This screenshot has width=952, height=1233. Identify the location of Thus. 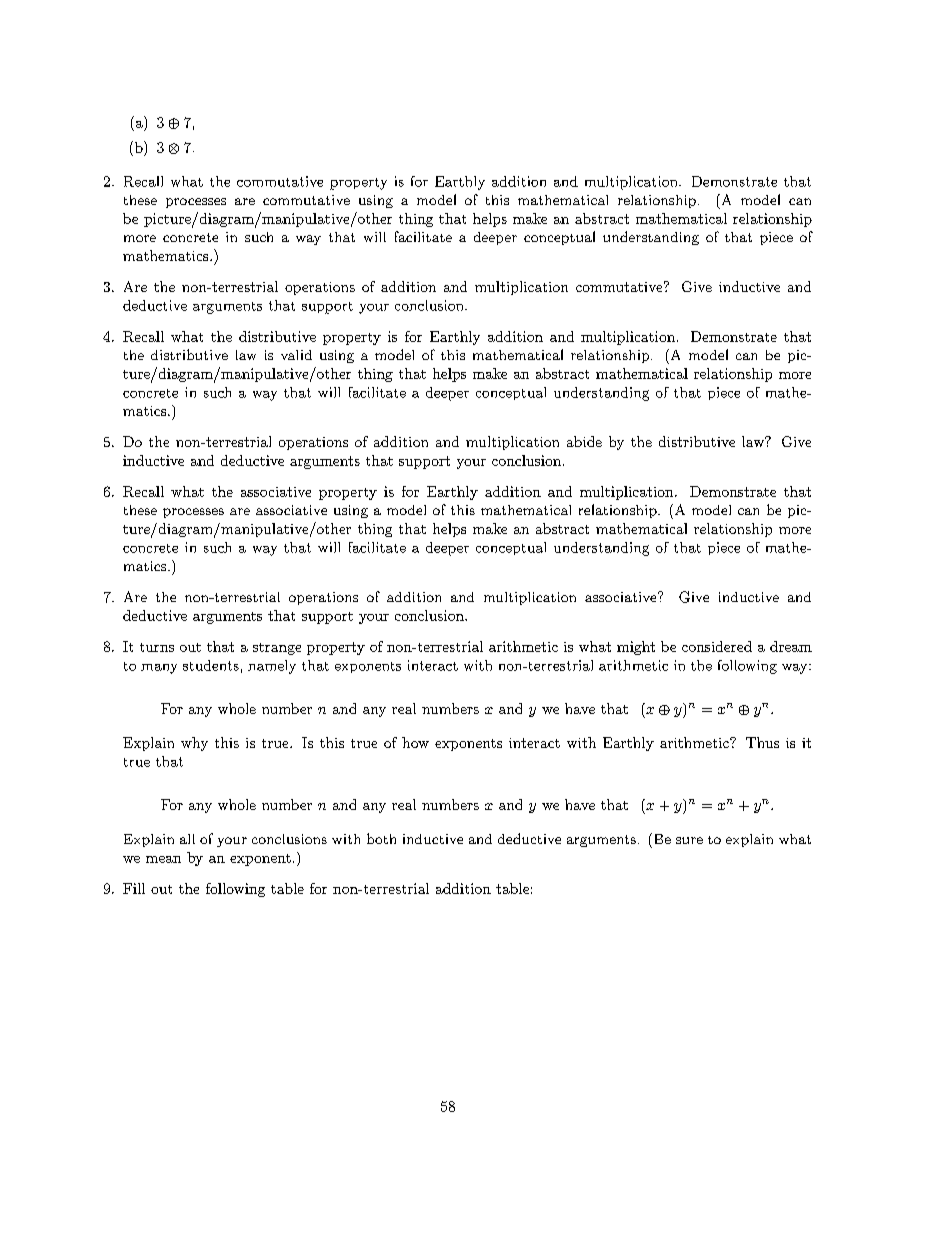
(762, 742).
